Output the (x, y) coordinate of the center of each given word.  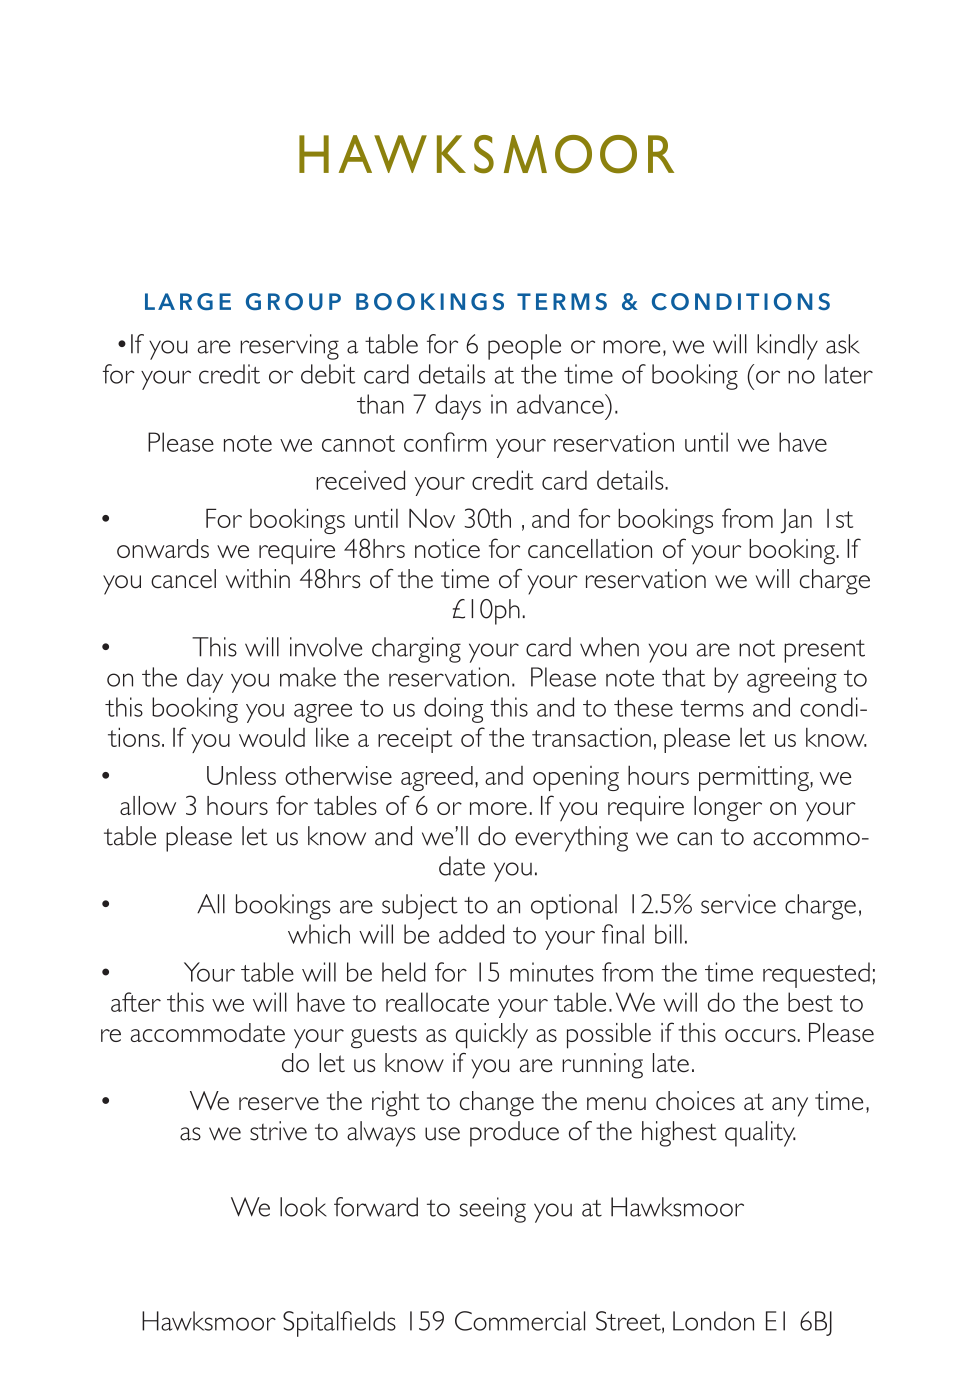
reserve (279, 1104)
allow (148, 805)
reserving (289, 347)
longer (728, 809)
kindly (787, 347)
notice (447, 548)
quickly (492, 1036)
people (524, 347)
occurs (760, 1035)
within (258, 579)
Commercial (520, 1321)
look (303, 1207)
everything (571, 839)
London (713, 1321)
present (824, 651)
